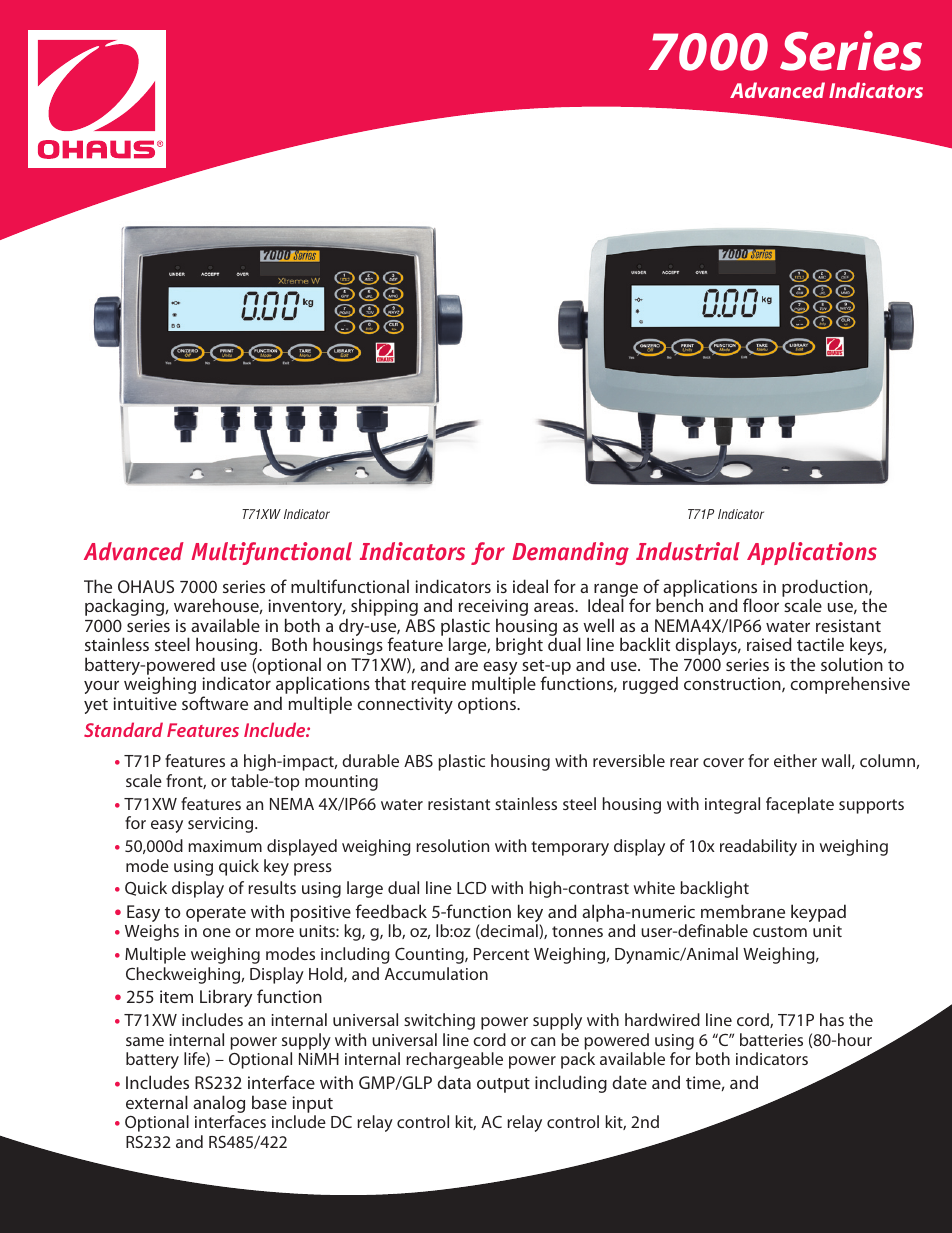  What do you see at coordinates (570, 848) in the image?
I see `temporary` at bounding box center [570, 848].
